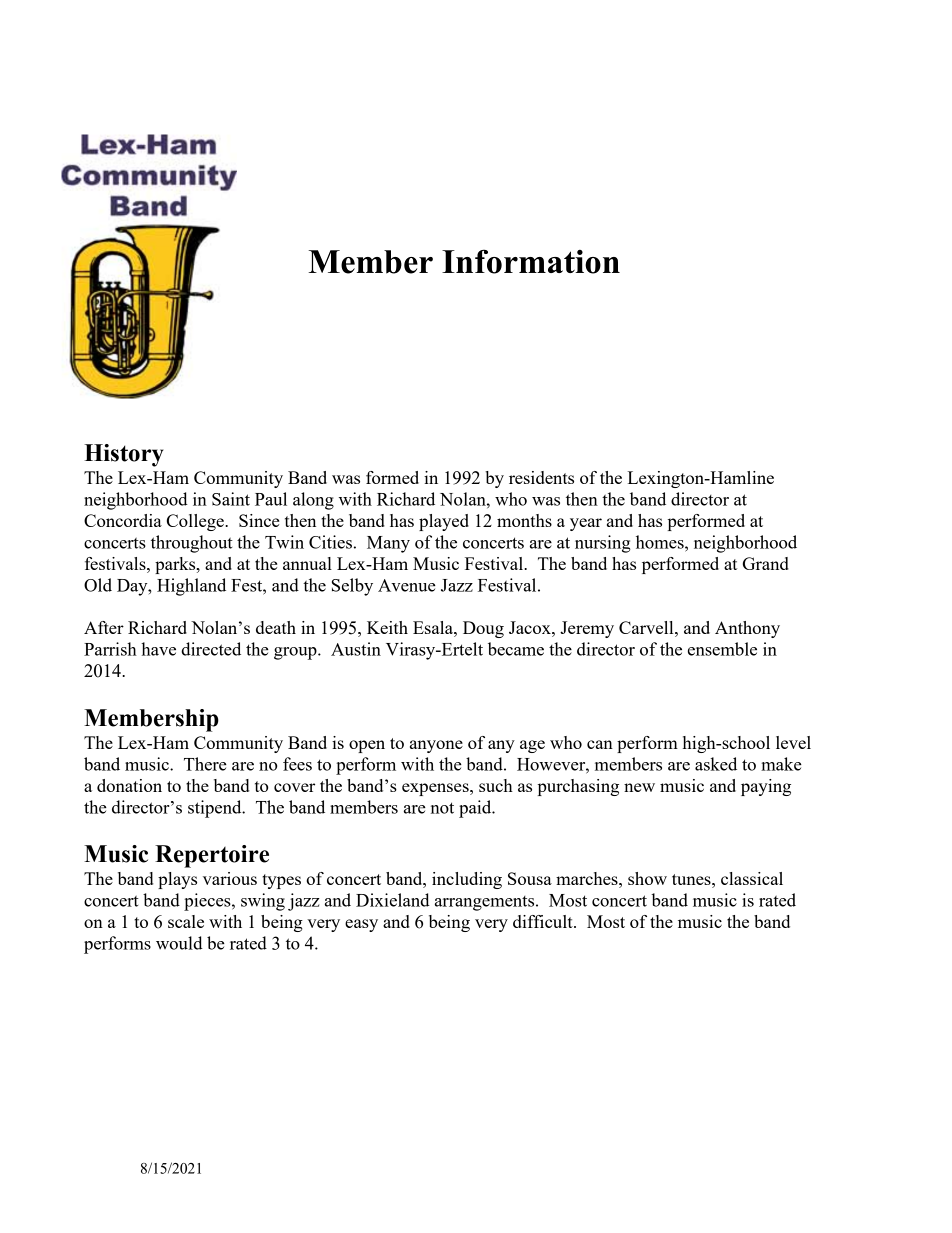  I want to click on year, so click(586, 524).
